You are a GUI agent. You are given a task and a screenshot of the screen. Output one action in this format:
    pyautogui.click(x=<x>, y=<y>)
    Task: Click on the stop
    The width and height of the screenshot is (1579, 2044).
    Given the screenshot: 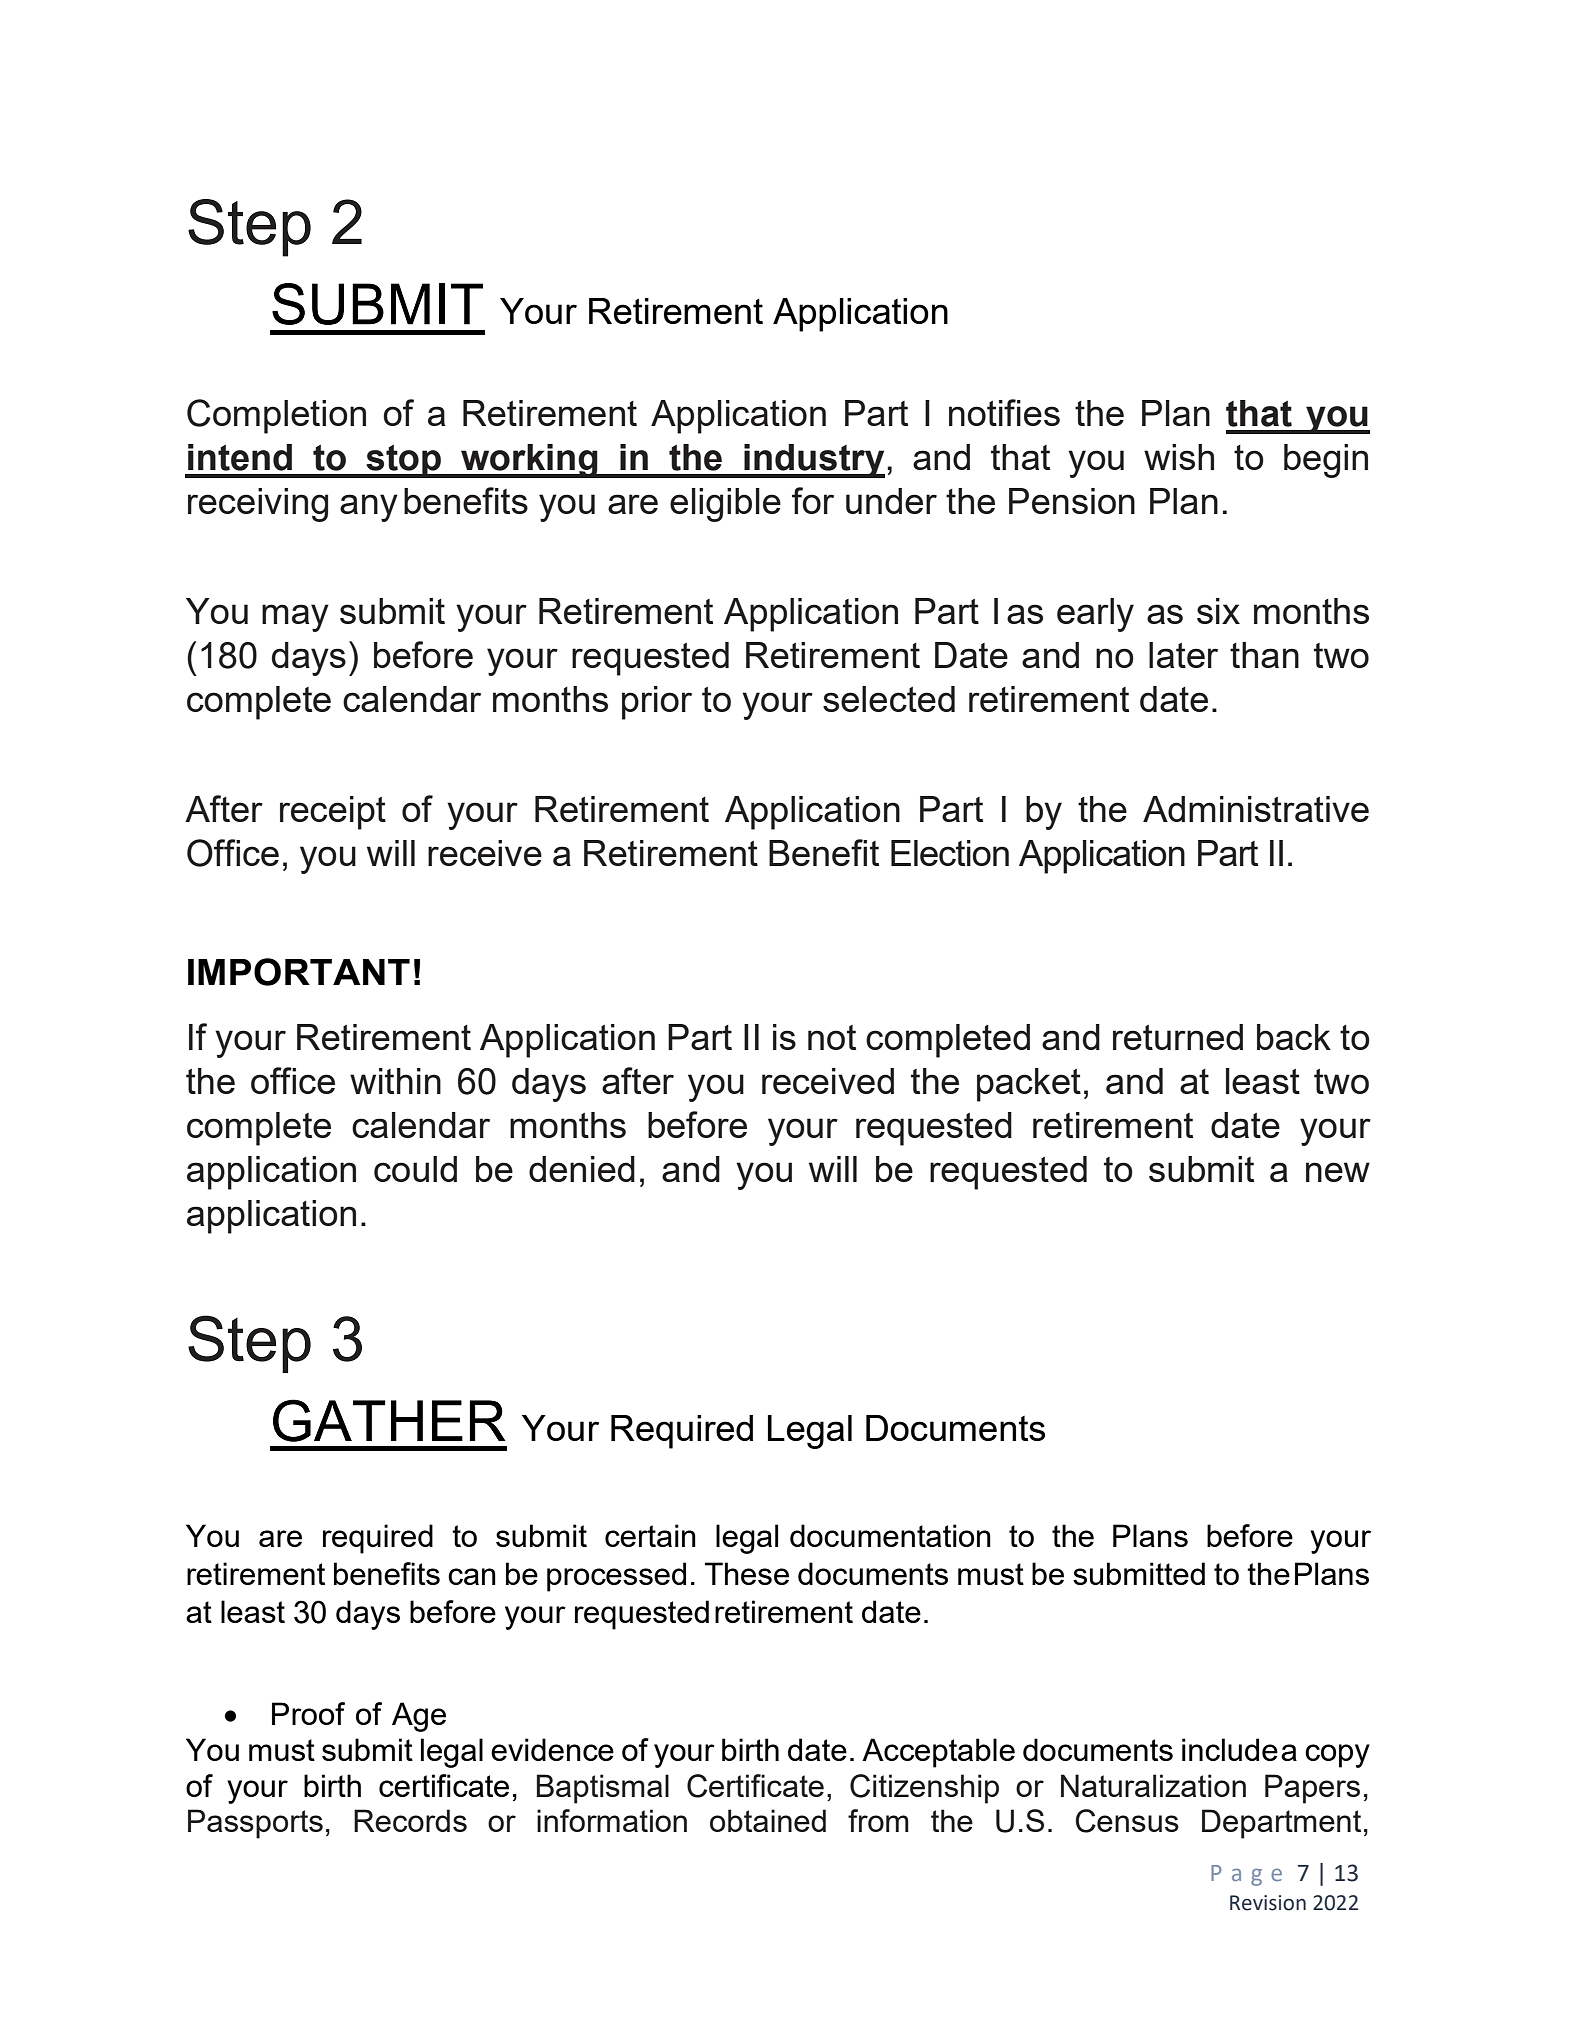 What is the action you would take?
    pyautogui.click(x=403, y=461)
